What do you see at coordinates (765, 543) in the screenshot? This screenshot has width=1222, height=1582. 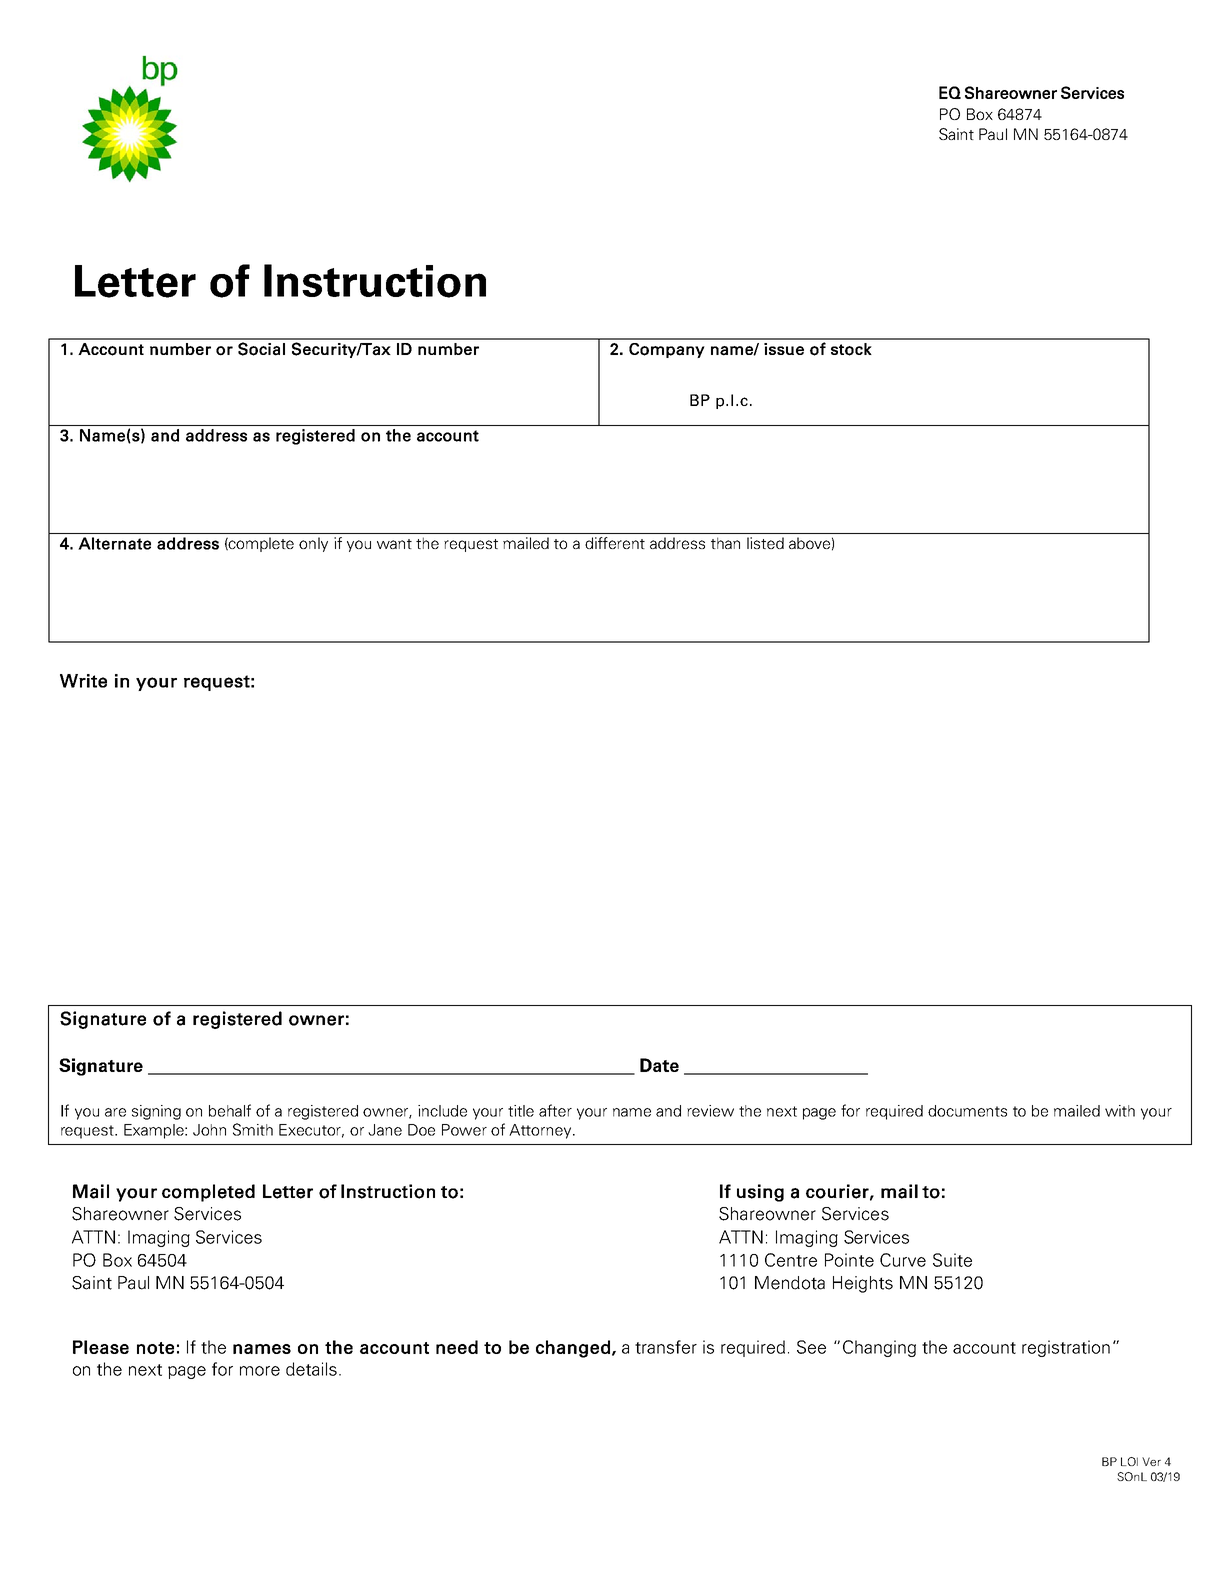 I see `listed` at bounding box center [765, 543].
